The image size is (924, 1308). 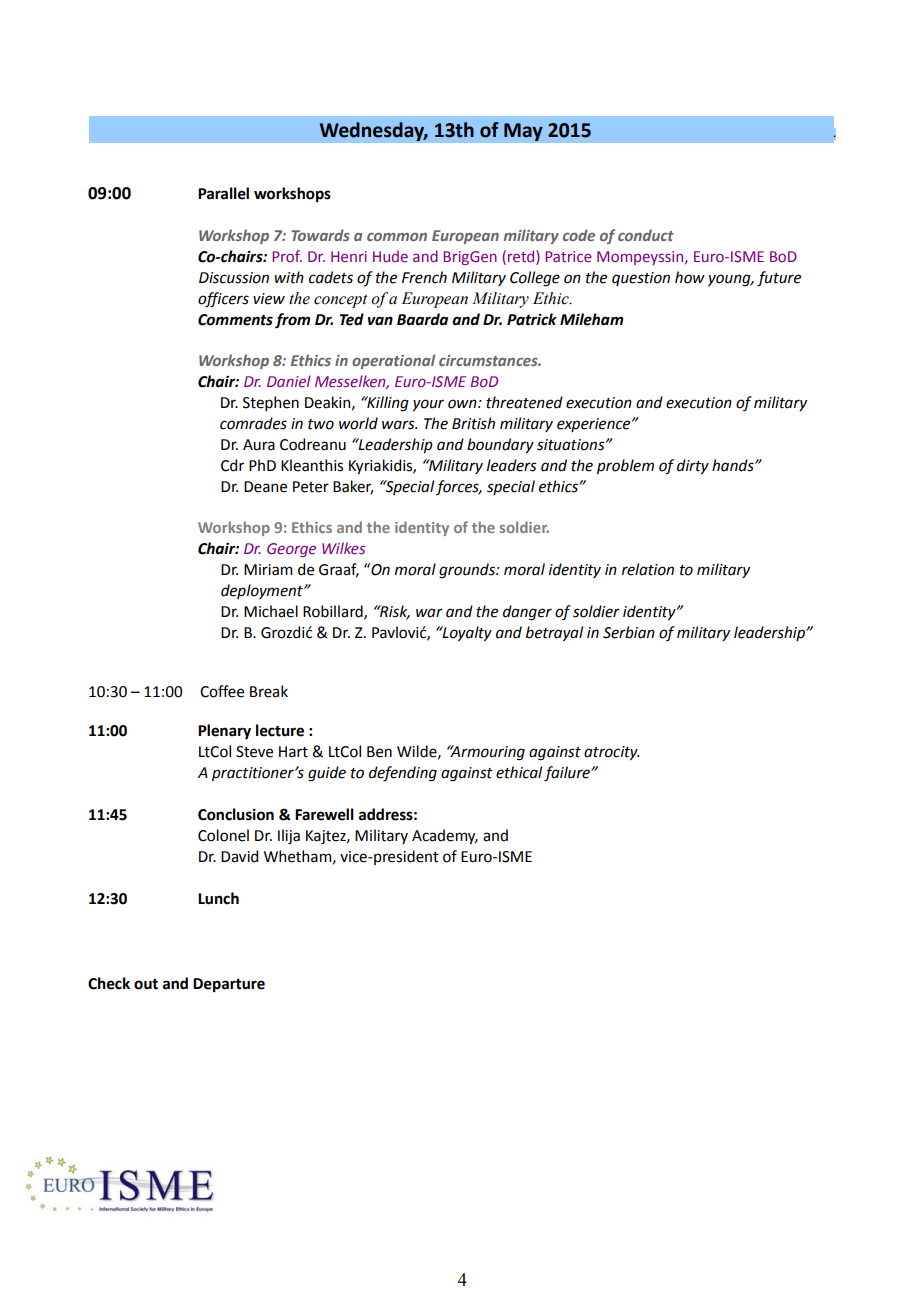 I want to click on May, so click(x=523, y=132).
